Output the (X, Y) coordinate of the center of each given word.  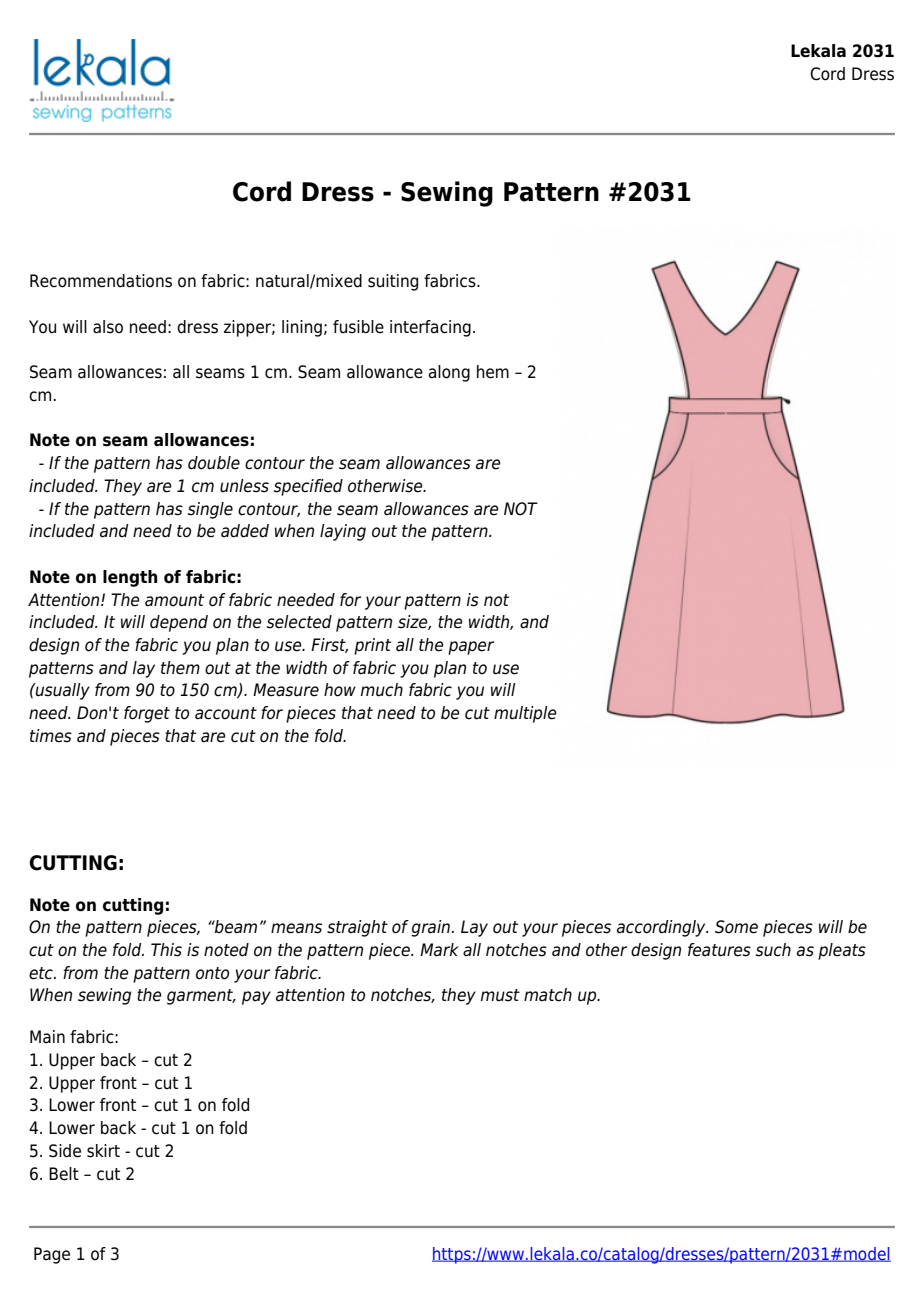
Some (736, 927)
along (449, 373)
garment (201, 997)
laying (343, 532)
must (500, 995)
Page (52, 1255)
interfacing (430, 328)
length (130, 578)
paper (471, 648)
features (719, 950)
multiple (525, 714)
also (108, 327)
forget (147, 714)
